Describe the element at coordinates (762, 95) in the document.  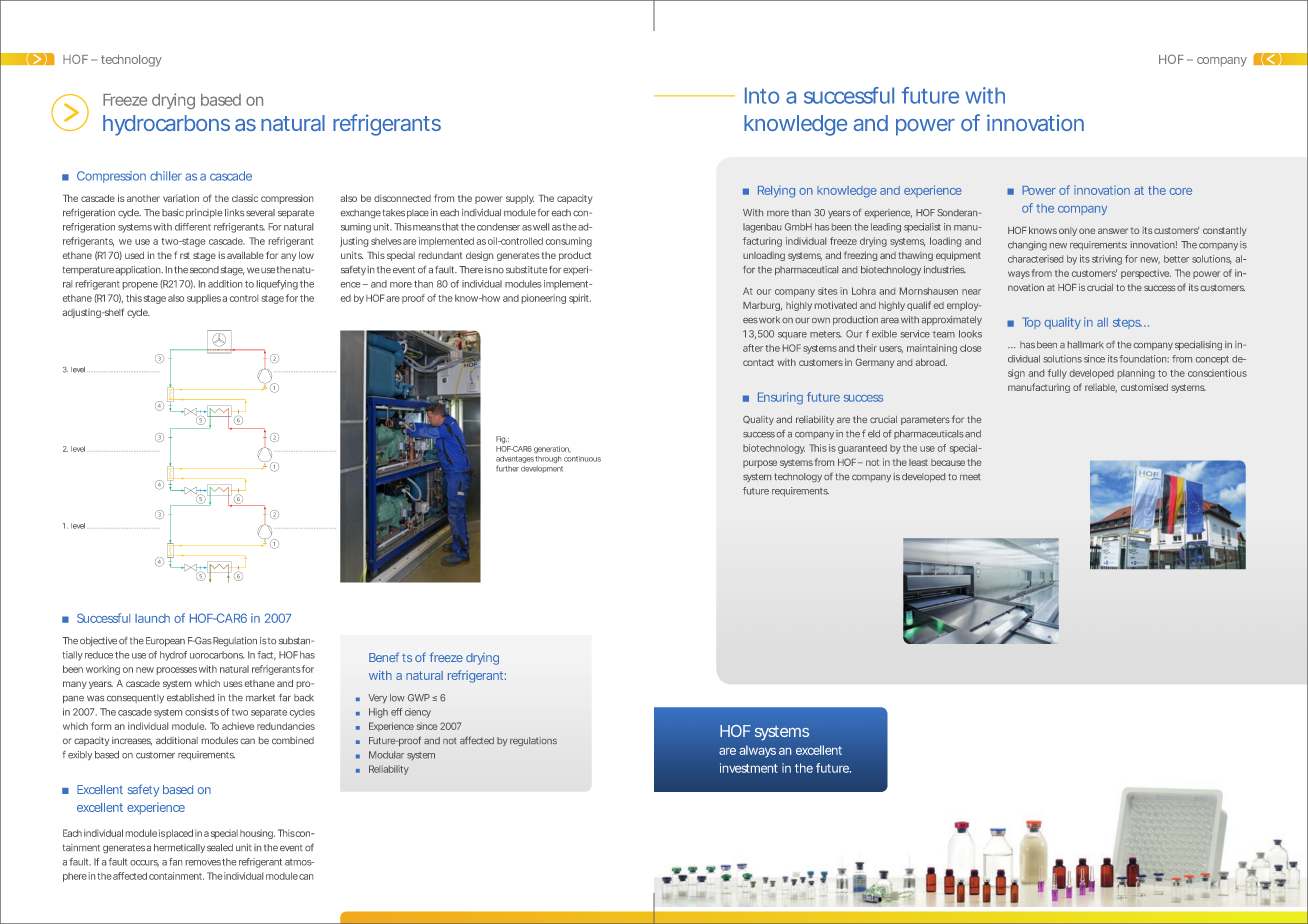
I see `Into` at that location.
